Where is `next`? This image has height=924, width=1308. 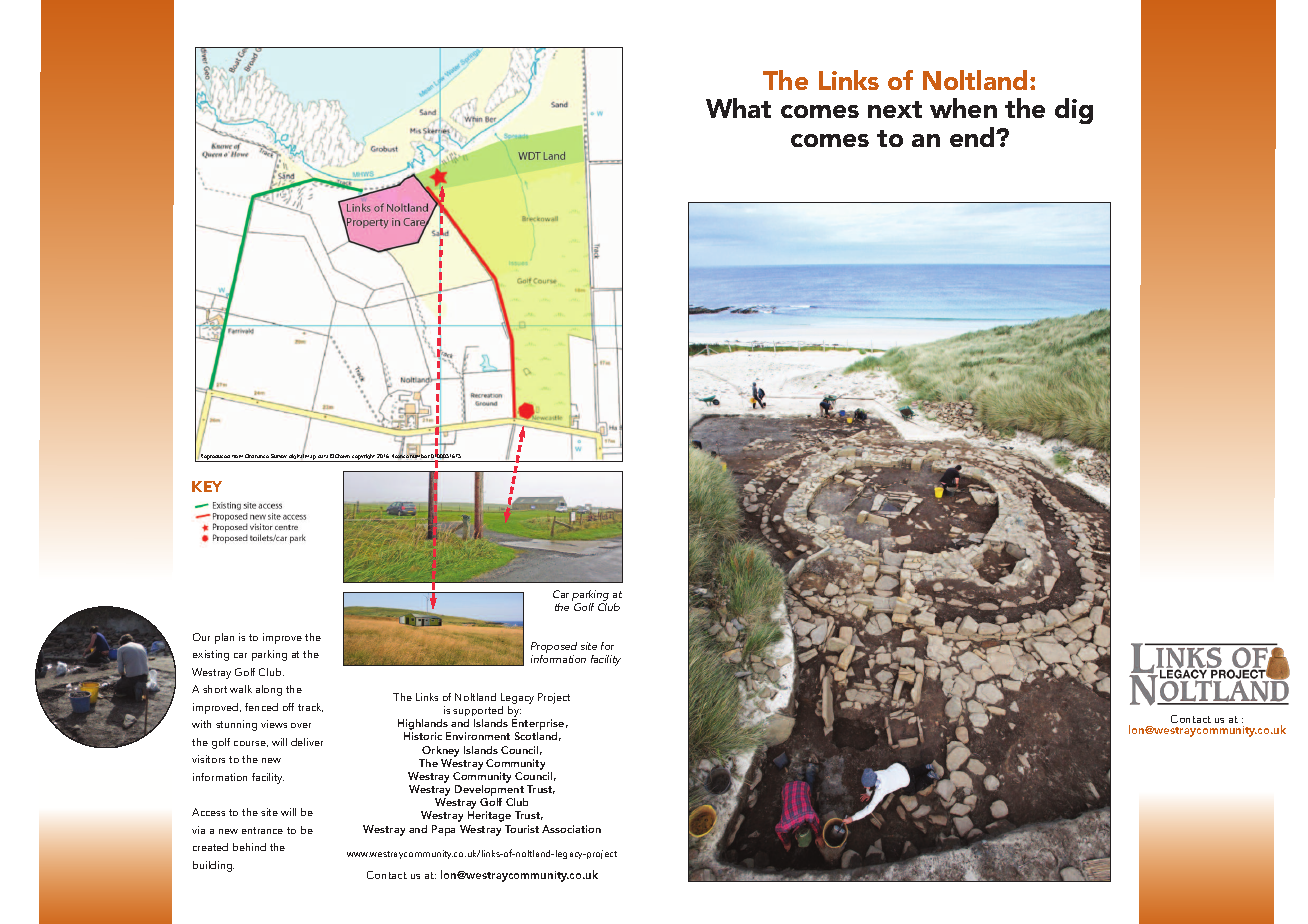 next is located at coordinates (895, 109).
